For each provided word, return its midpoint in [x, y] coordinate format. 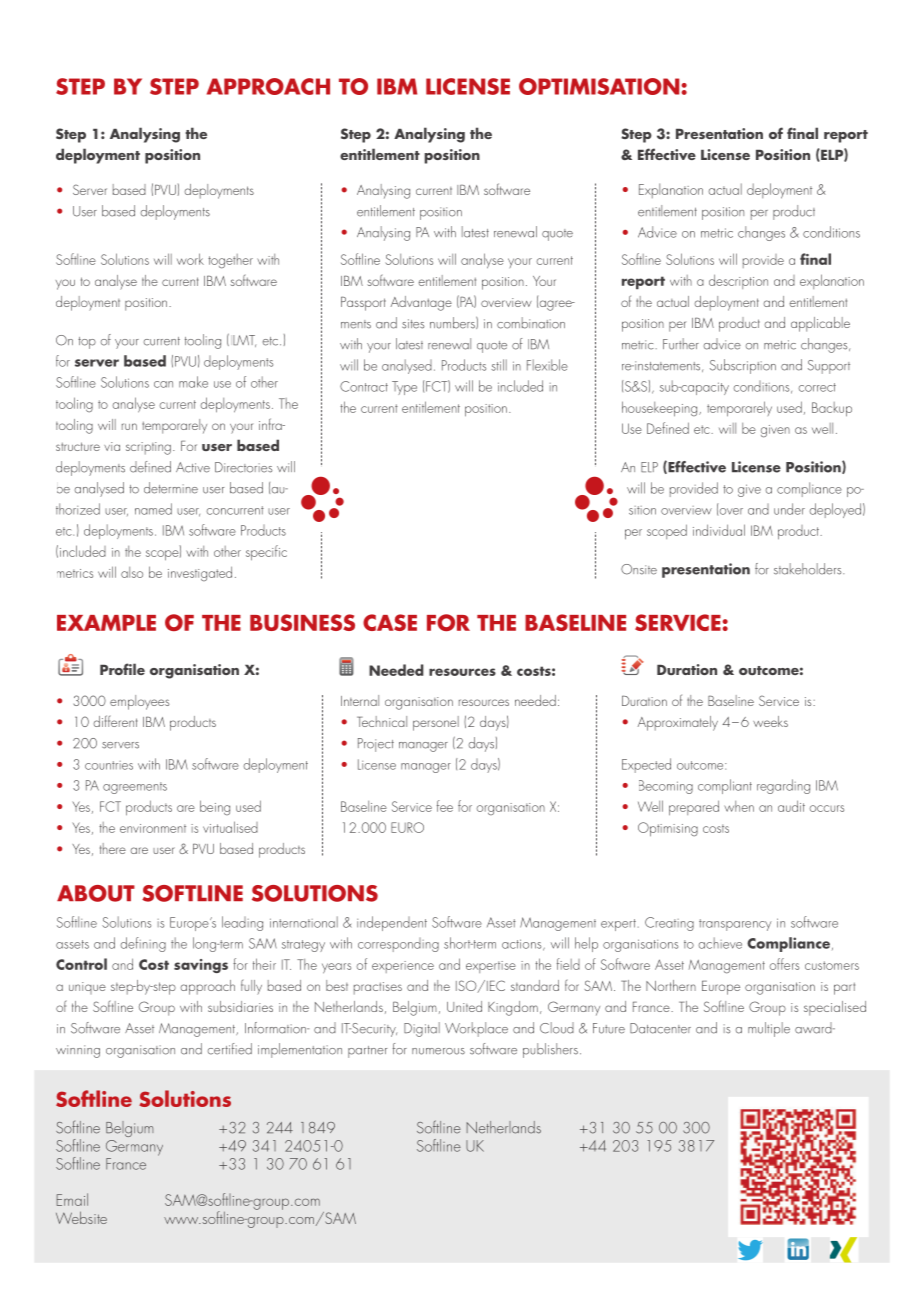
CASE [390, 622]
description [738, 281]
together [230, 261]
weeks [770, 721]
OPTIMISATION [600, 86]
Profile [122, 669]
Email [72, 1199]
